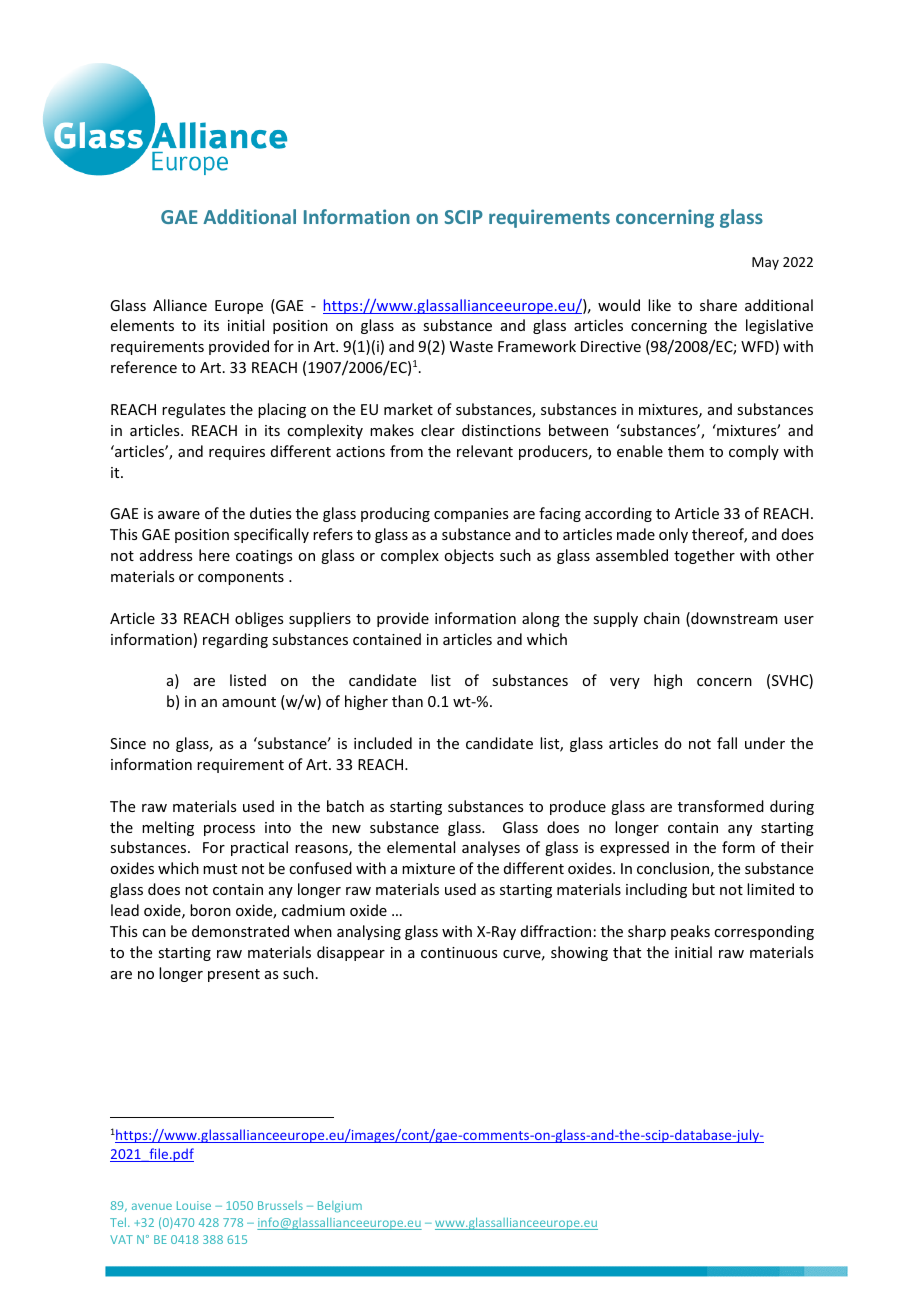  Describe the element at coordinates (340, 1207) in the document. I see `Belgium` at that location.
